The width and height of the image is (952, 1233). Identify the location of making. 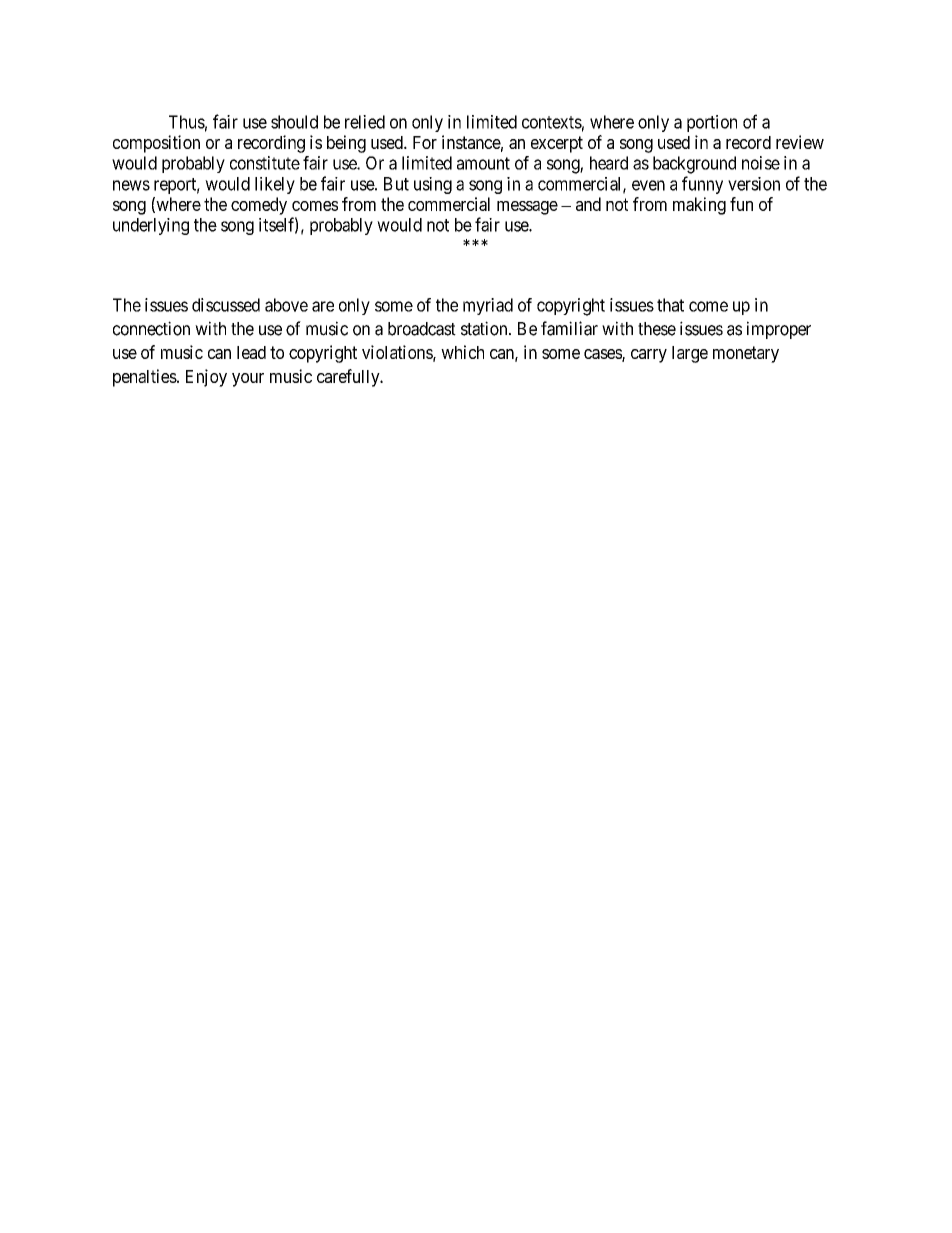
(699, 206).
